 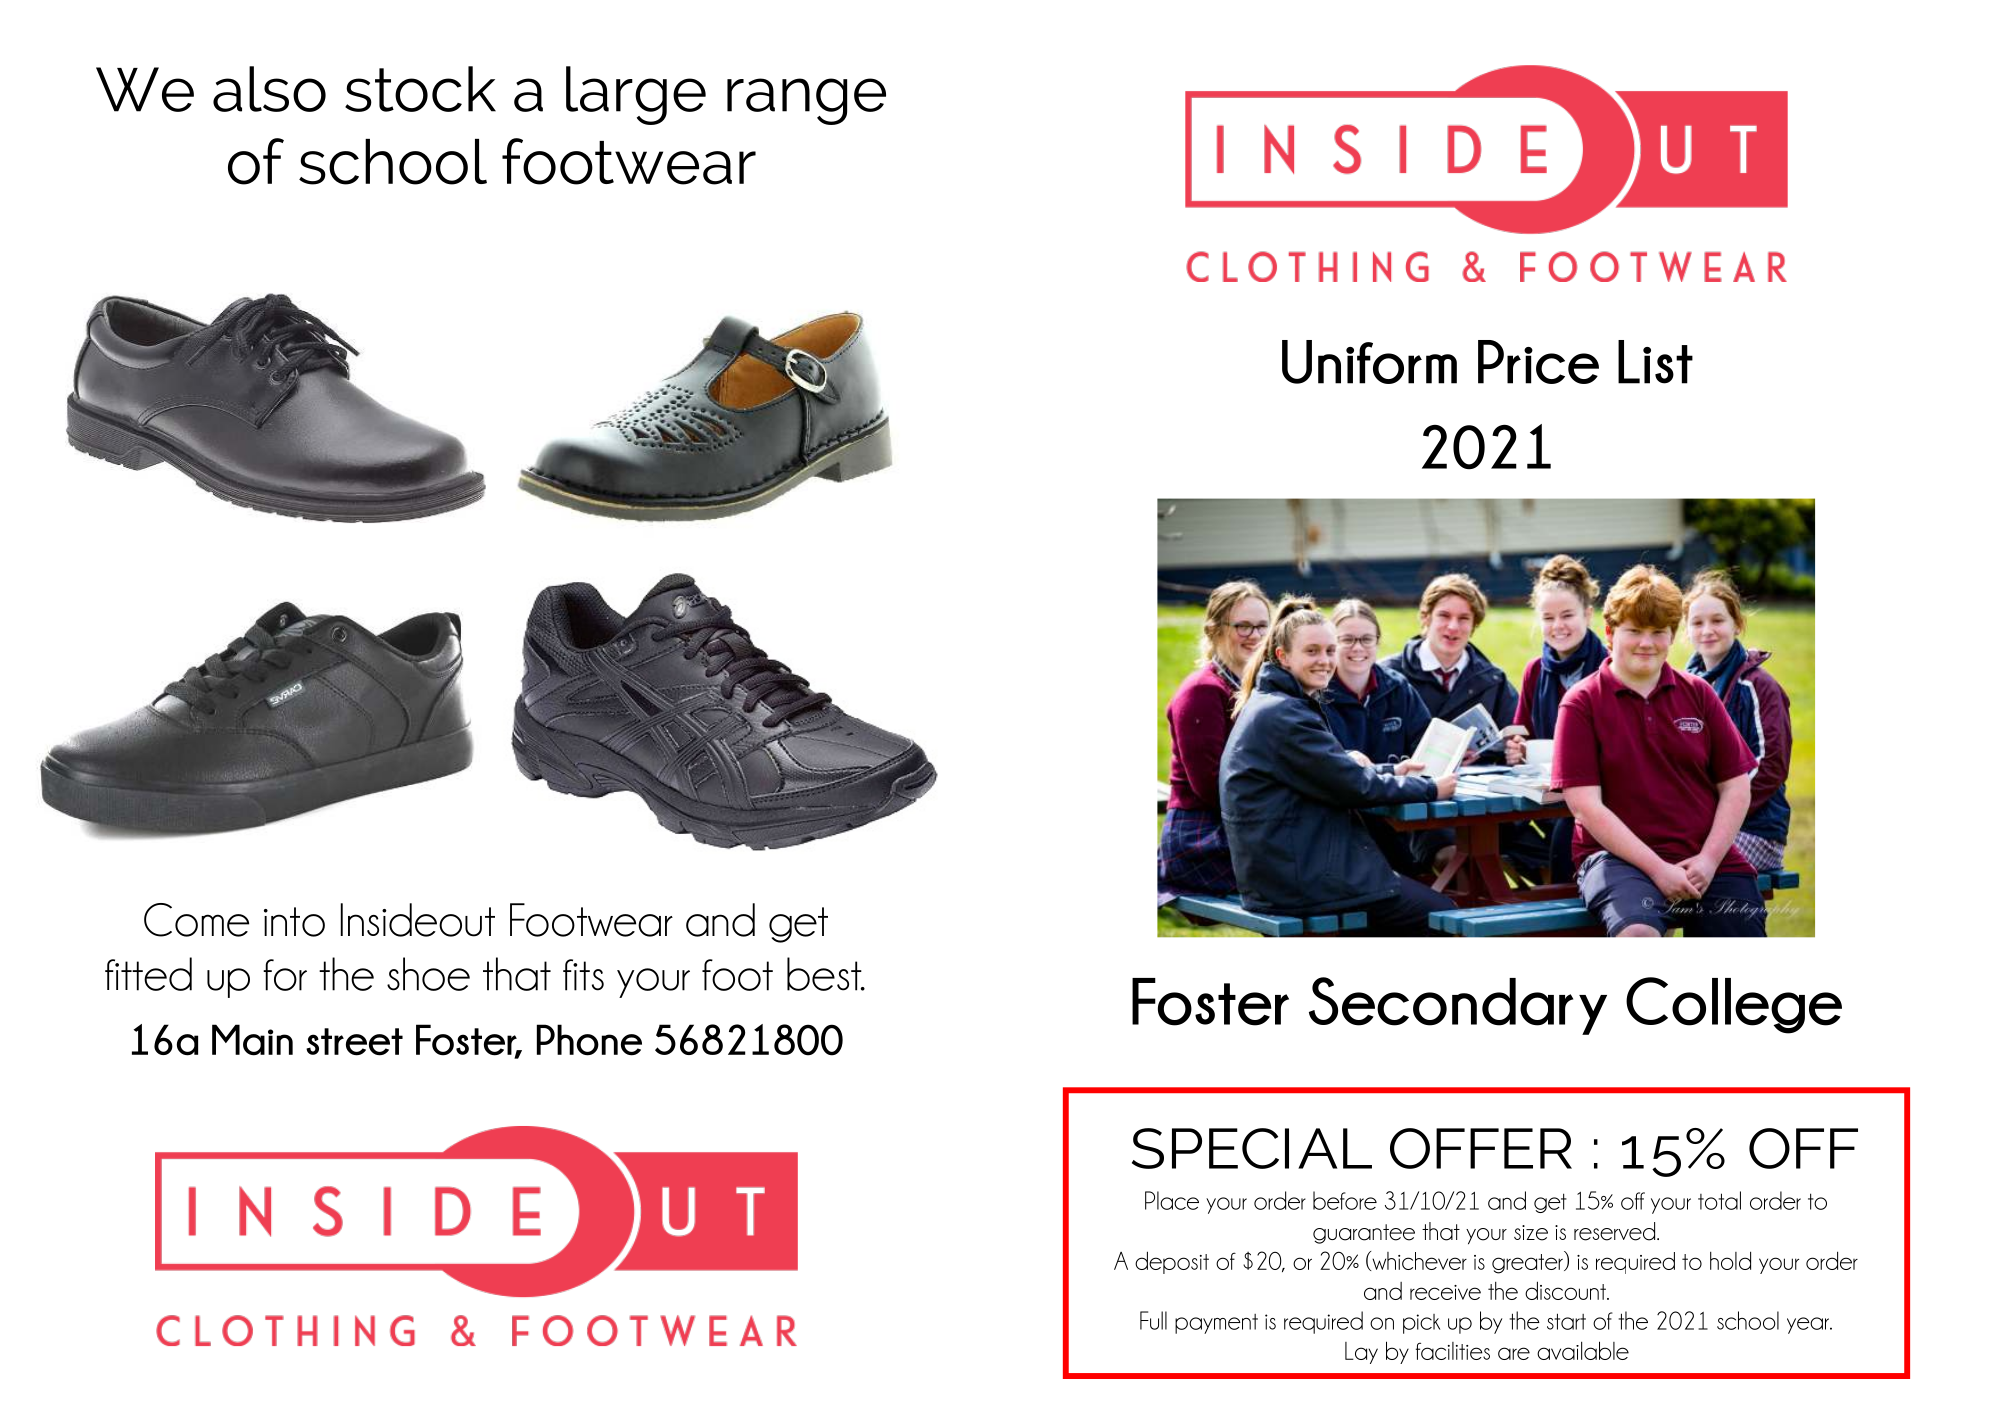 I want to click on street, so click(x=354, y=1042).
